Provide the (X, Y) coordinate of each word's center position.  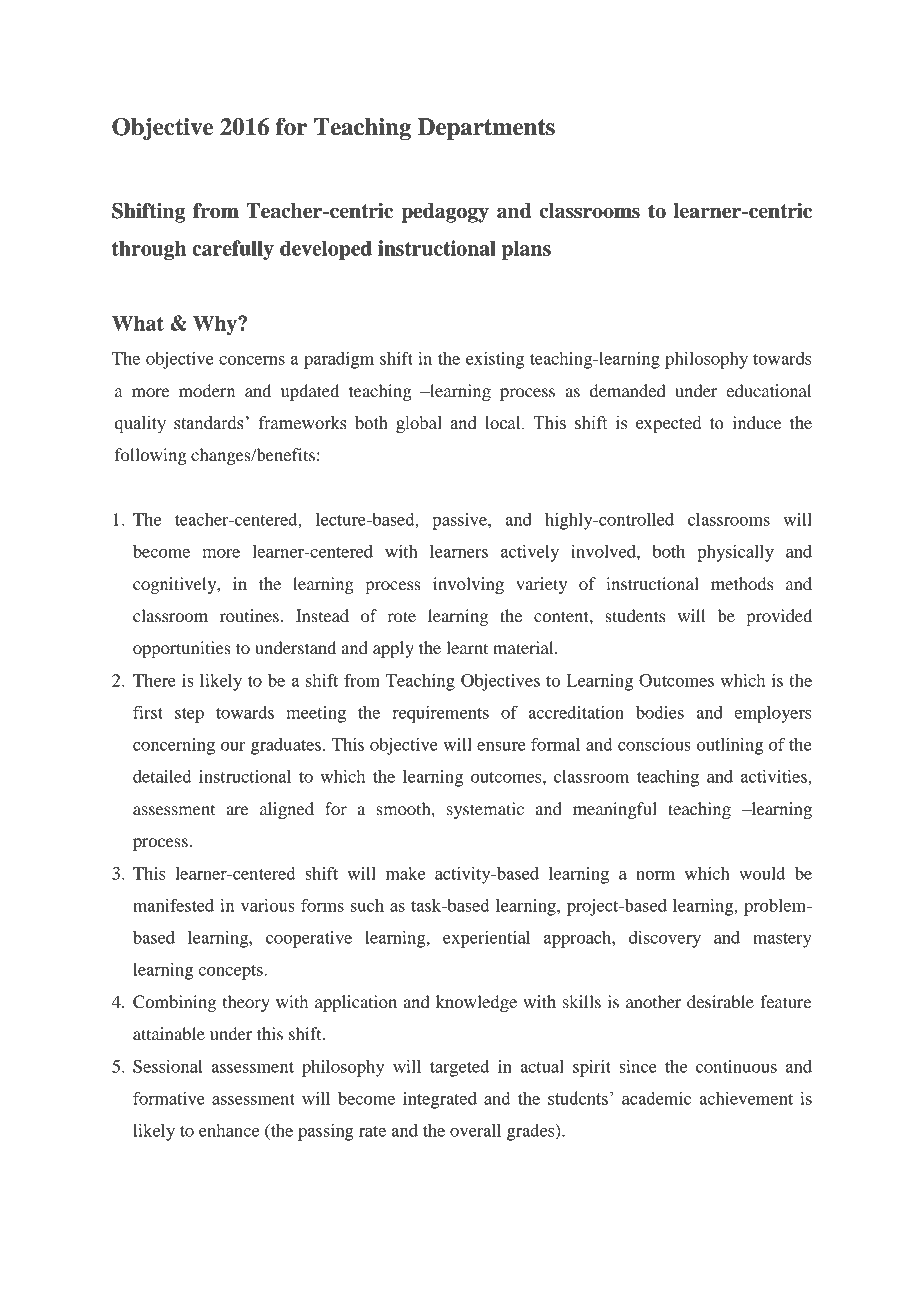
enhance (229, 1130)
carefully (233, 250)
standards (209, 423)
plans (526, 250)
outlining (730, 746)
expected (669, 424)
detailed (162, 776)
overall (475, 1130)
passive (460, 521)
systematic (485, 810)
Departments (486, 129)
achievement (746, 1098)
